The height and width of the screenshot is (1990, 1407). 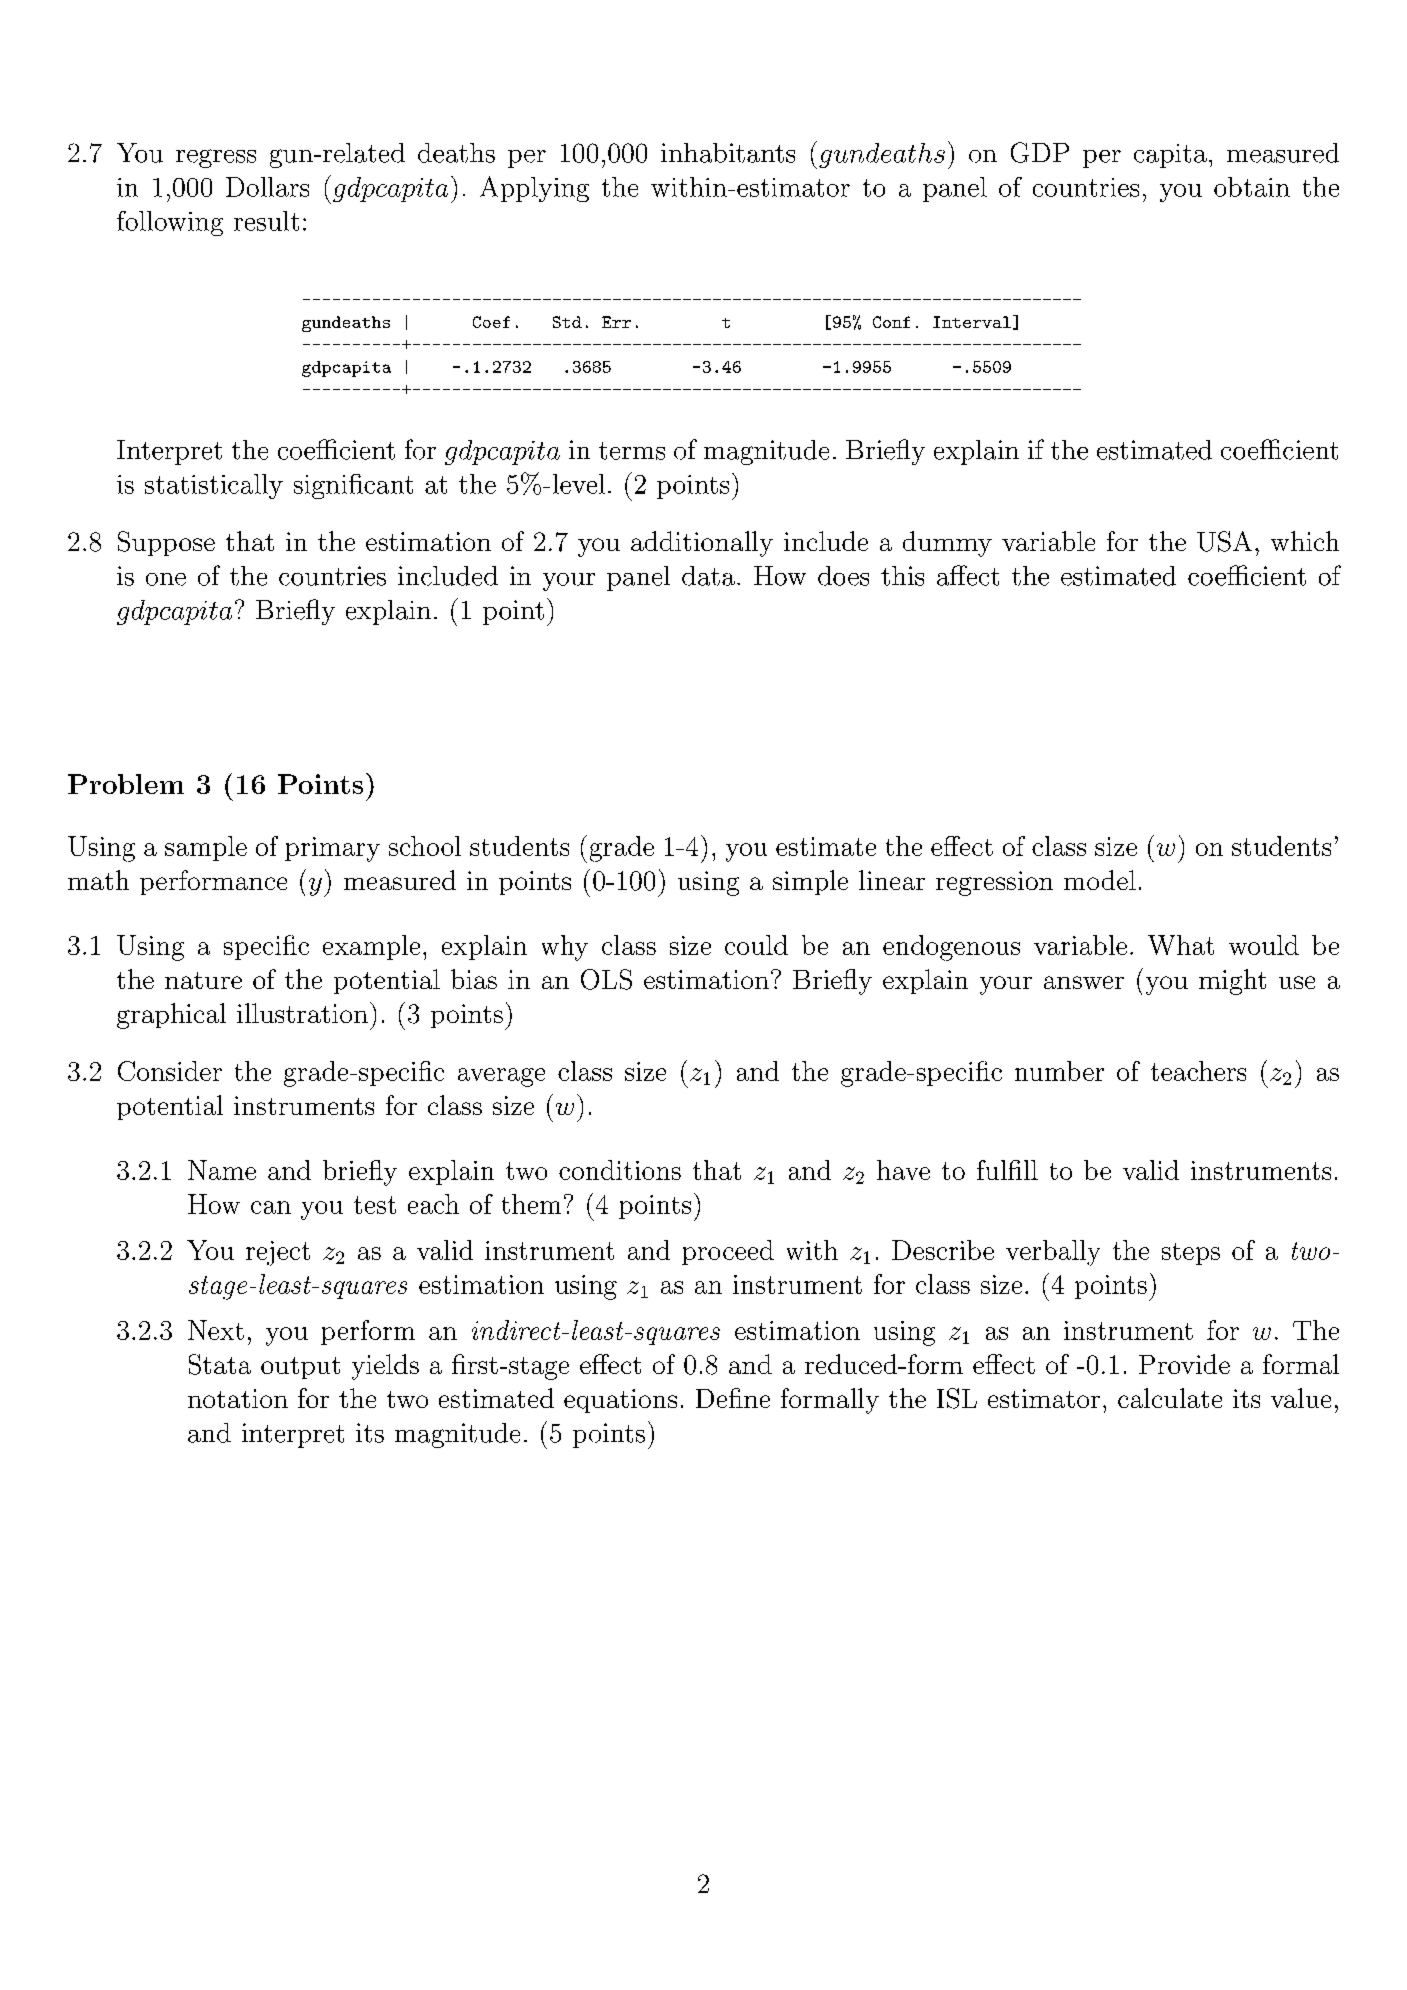 What do you see at coordinates (267, 187) in the screenshot?
I see `Dollars` at bounding box center [267, 187].
